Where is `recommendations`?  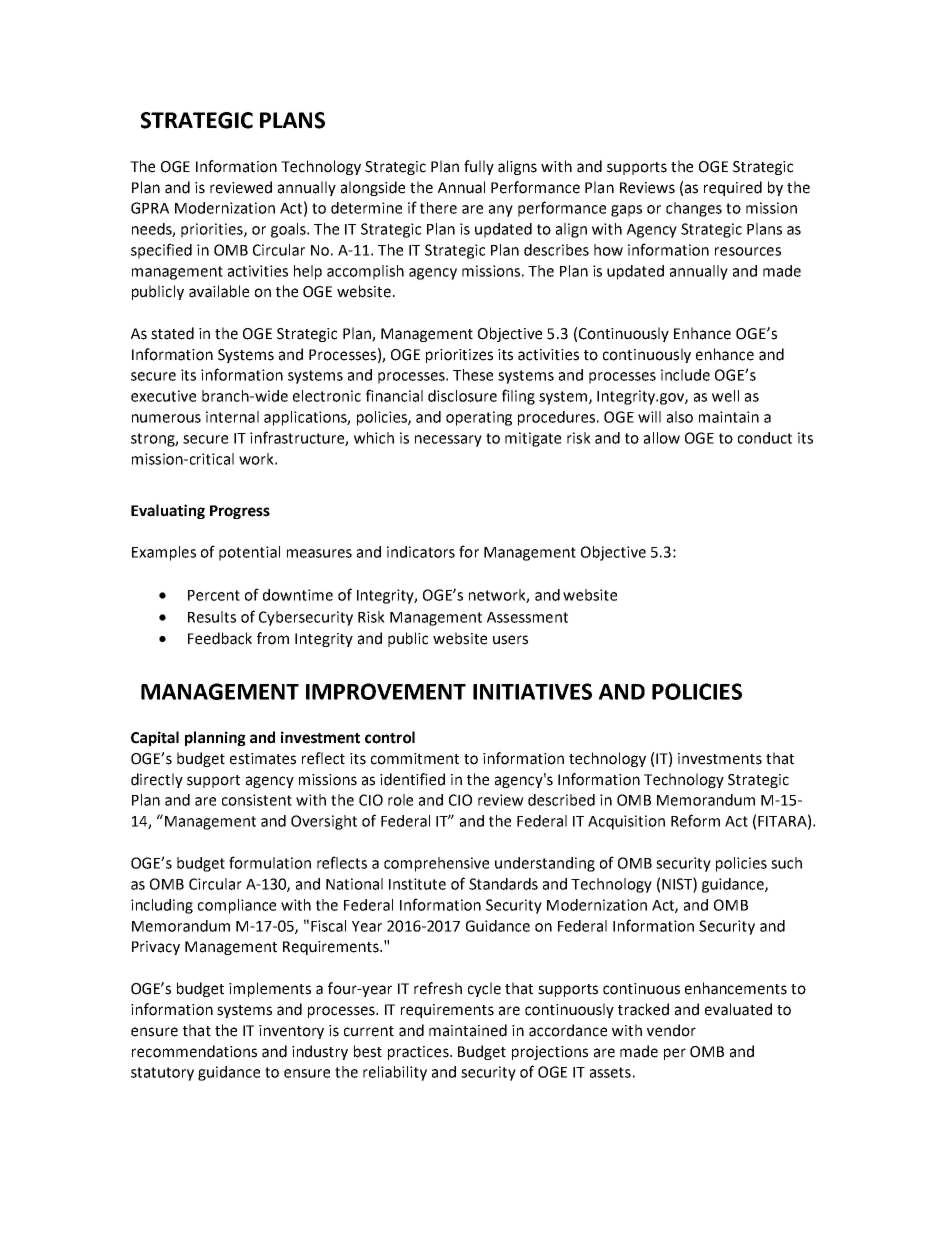 recommendations is located at coordinates (194, 1051).
